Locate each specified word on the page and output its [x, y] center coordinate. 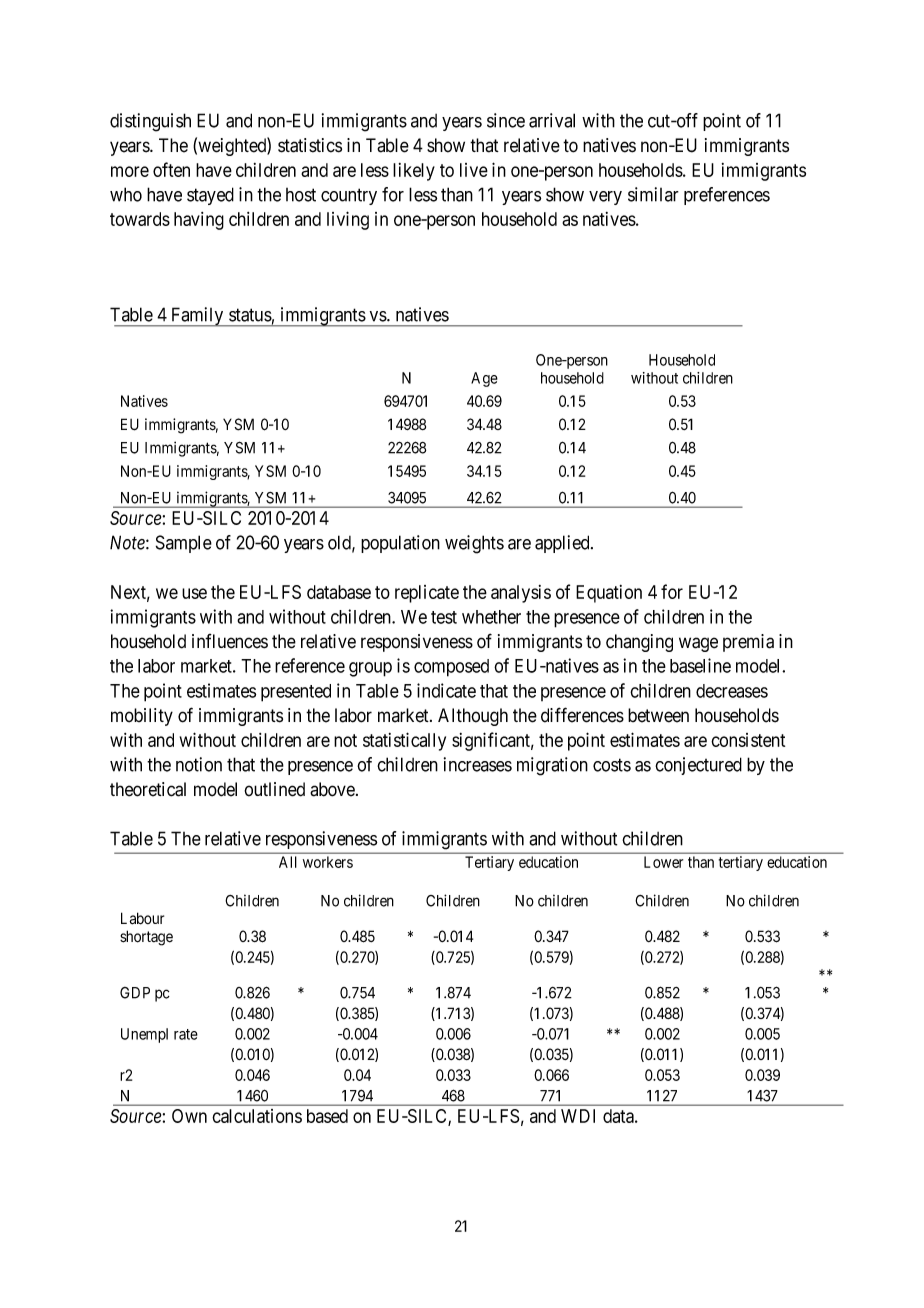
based [327, 1116]
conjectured [698, 766]
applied [563, 544]
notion [199, 764]
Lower [663, 862]
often [171, 169]
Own [189, 1116]
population [400, 544]
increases [478, 764]
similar [653, 194]
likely [414, 172]
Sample [184, 544]
